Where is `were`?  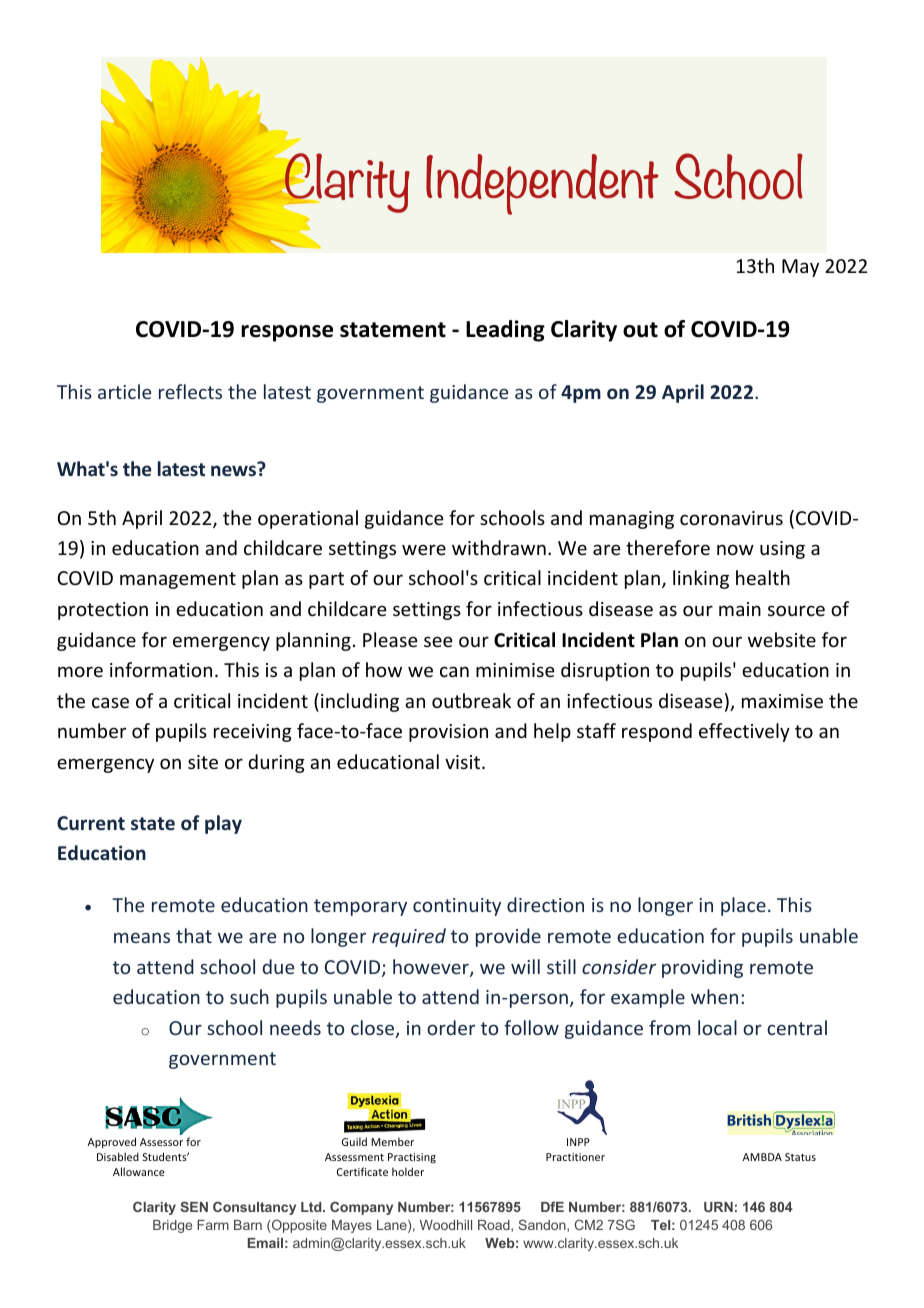 were is located at coordinates (424, 549).
